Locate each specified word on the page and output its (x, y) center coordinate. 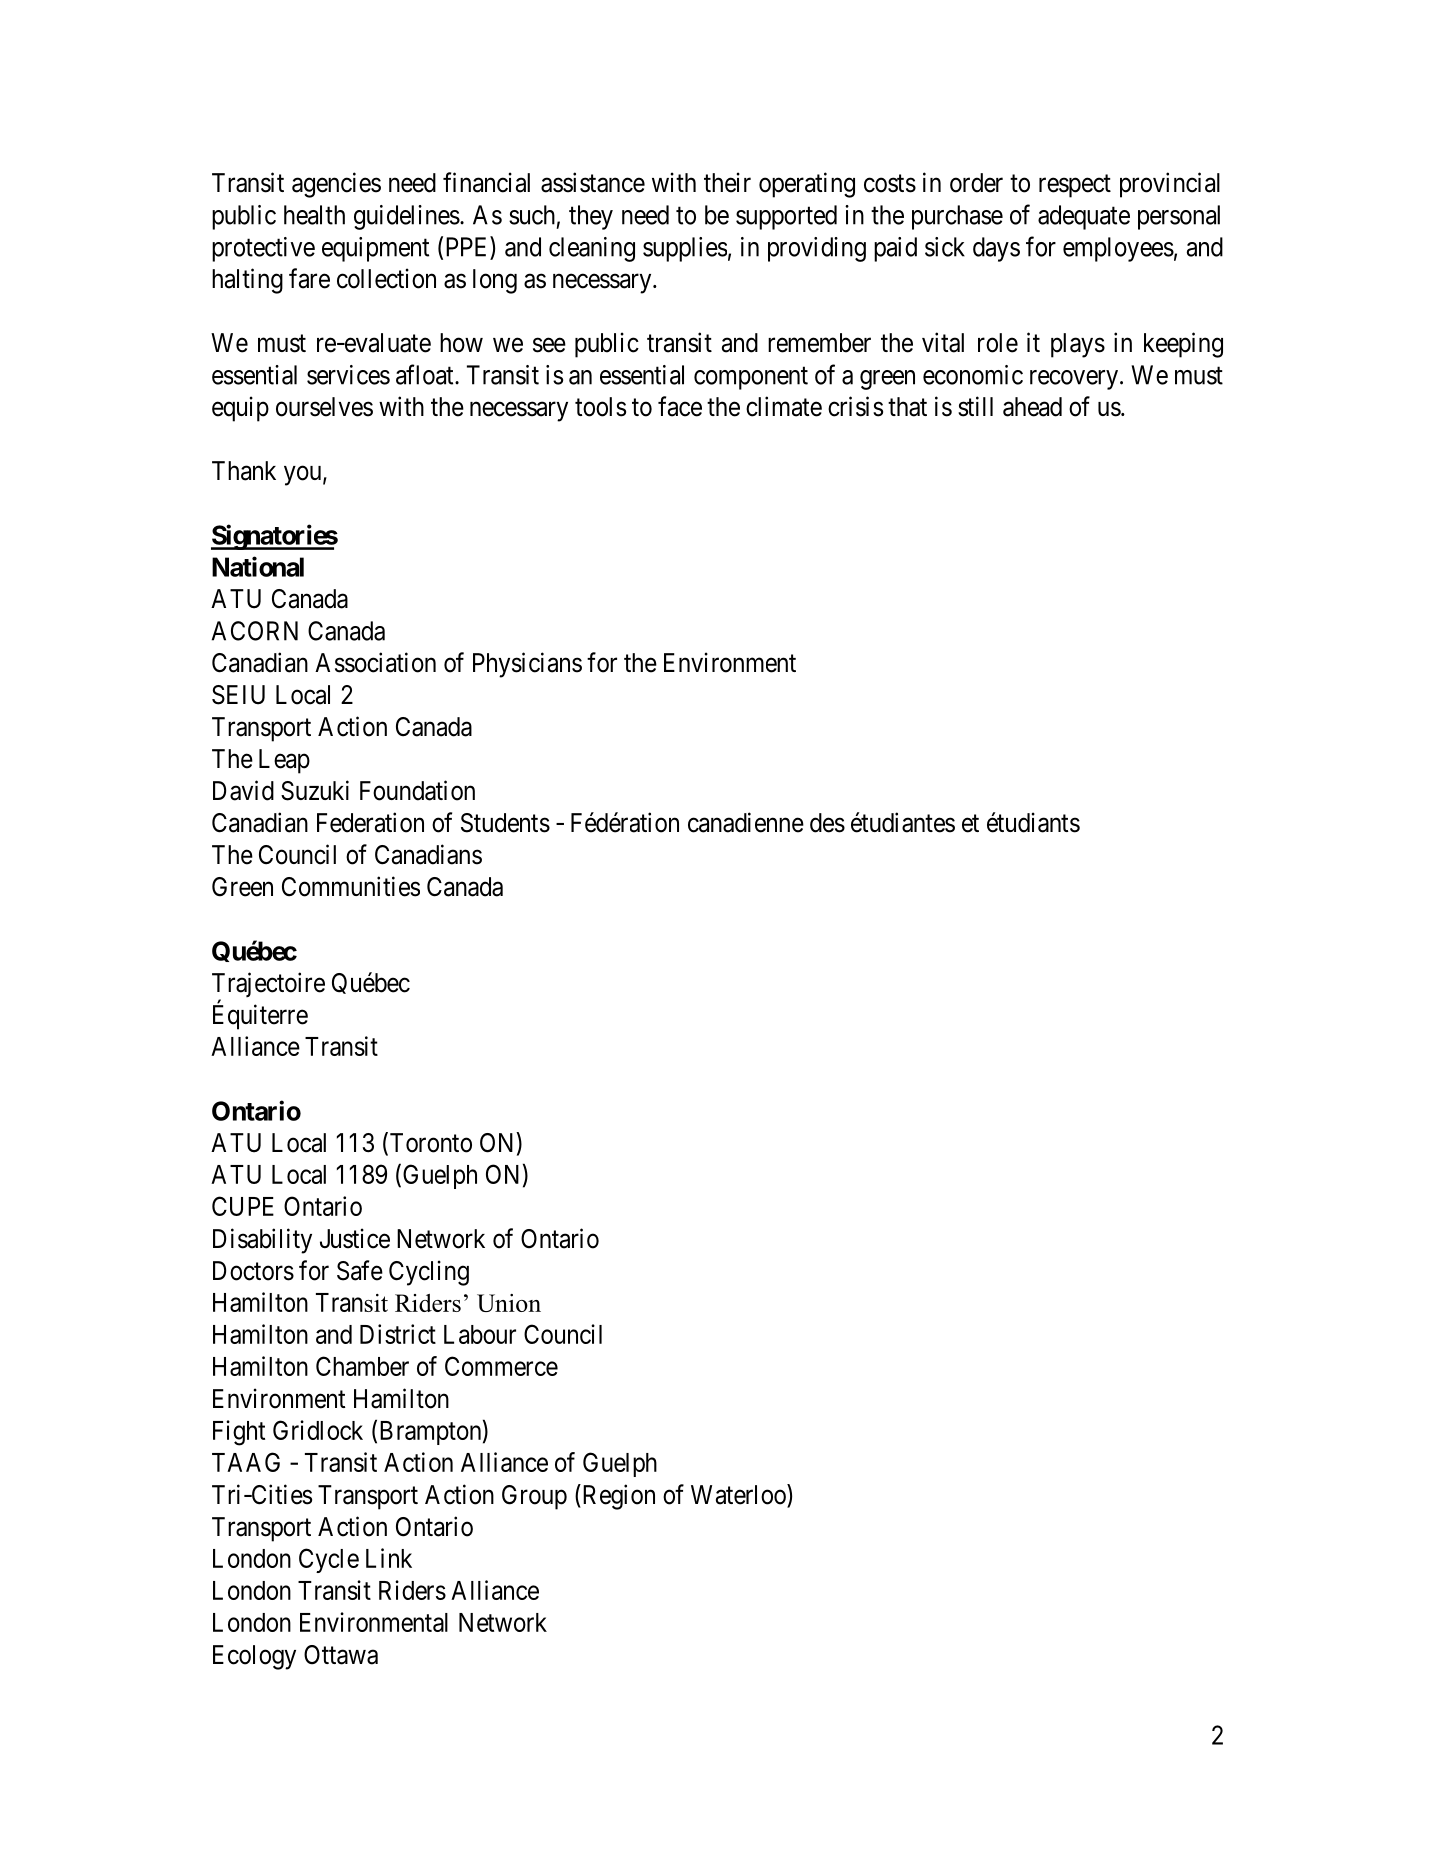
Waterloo (739, 1495)
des (827, 823)
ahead (1032, 407)
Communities (351, 886)
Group (534, 1497)
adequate (1084, 217)
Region (617, 1497)
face (680, 406)
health (314, 215)
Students (505, 823)
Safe (360, 1270)
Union (509, 1303)
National (258, 566)
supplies (685, 249)
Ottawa (341, 1655)
